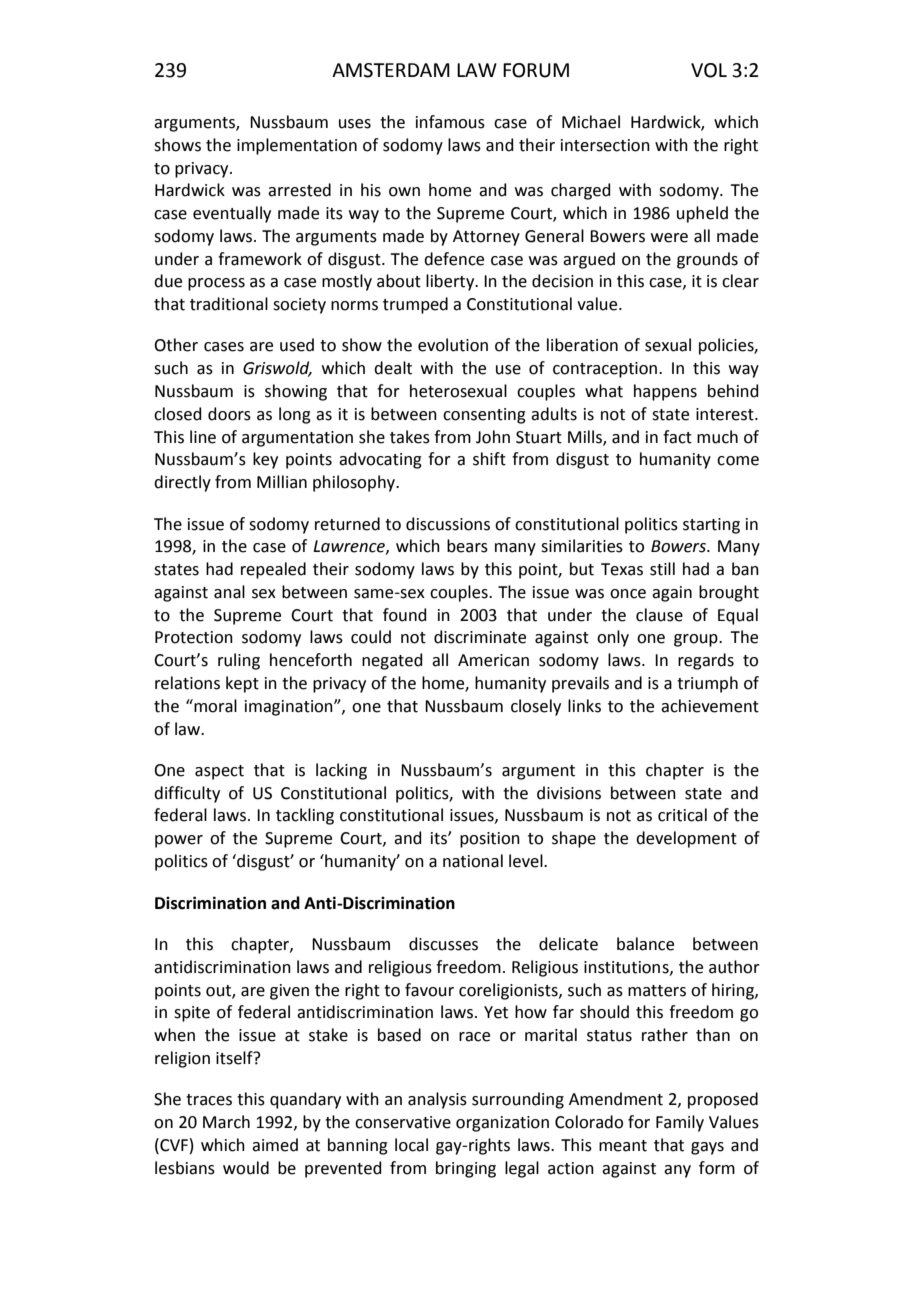  Describe the element at coordinates (489, 459) in the image. I see `shift` at that location.
